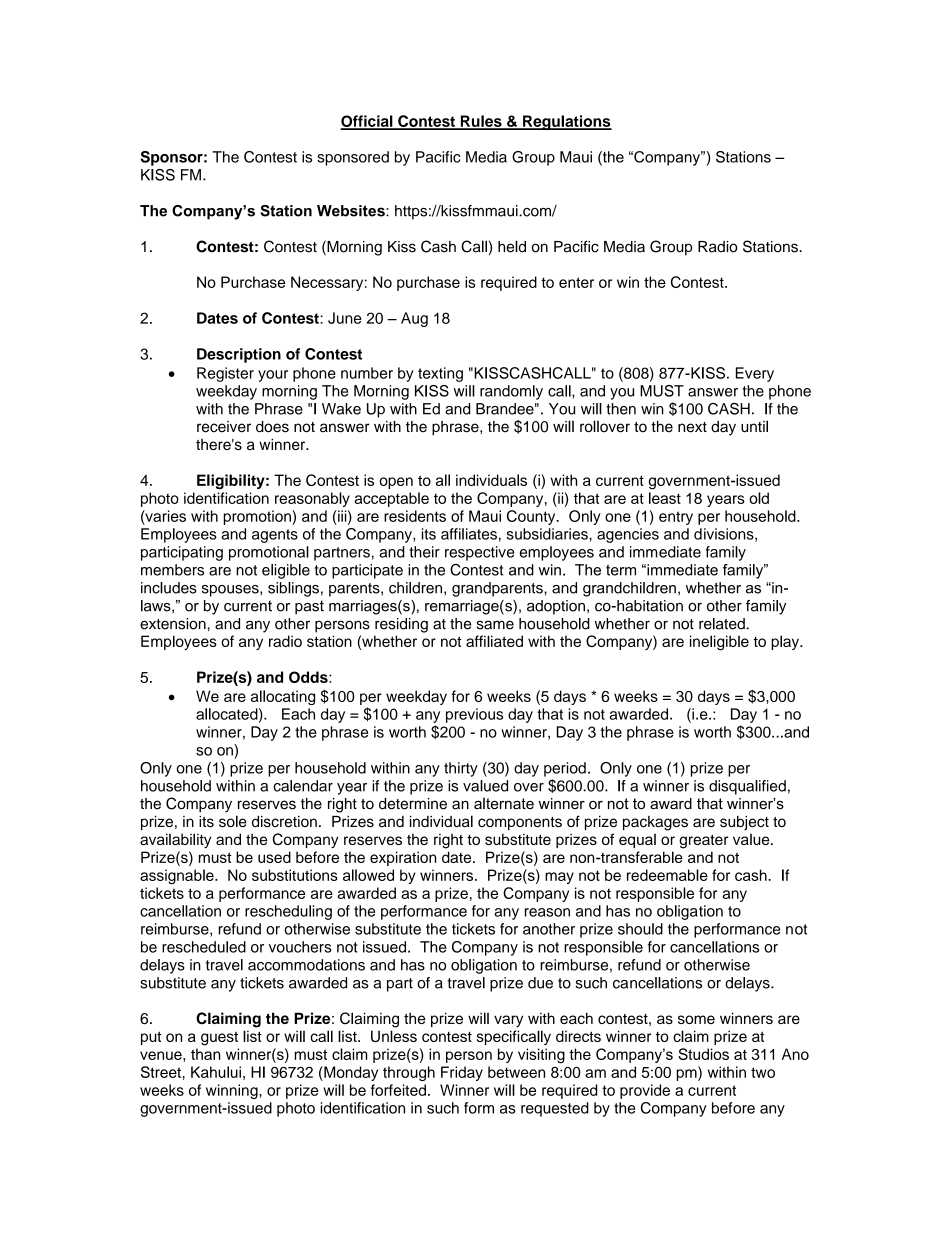 This screenshot has width=952, height=1233. What do you see at coordinates (495, 625) in the screenshot?
I see `same` at bounding box center [495, 625].
